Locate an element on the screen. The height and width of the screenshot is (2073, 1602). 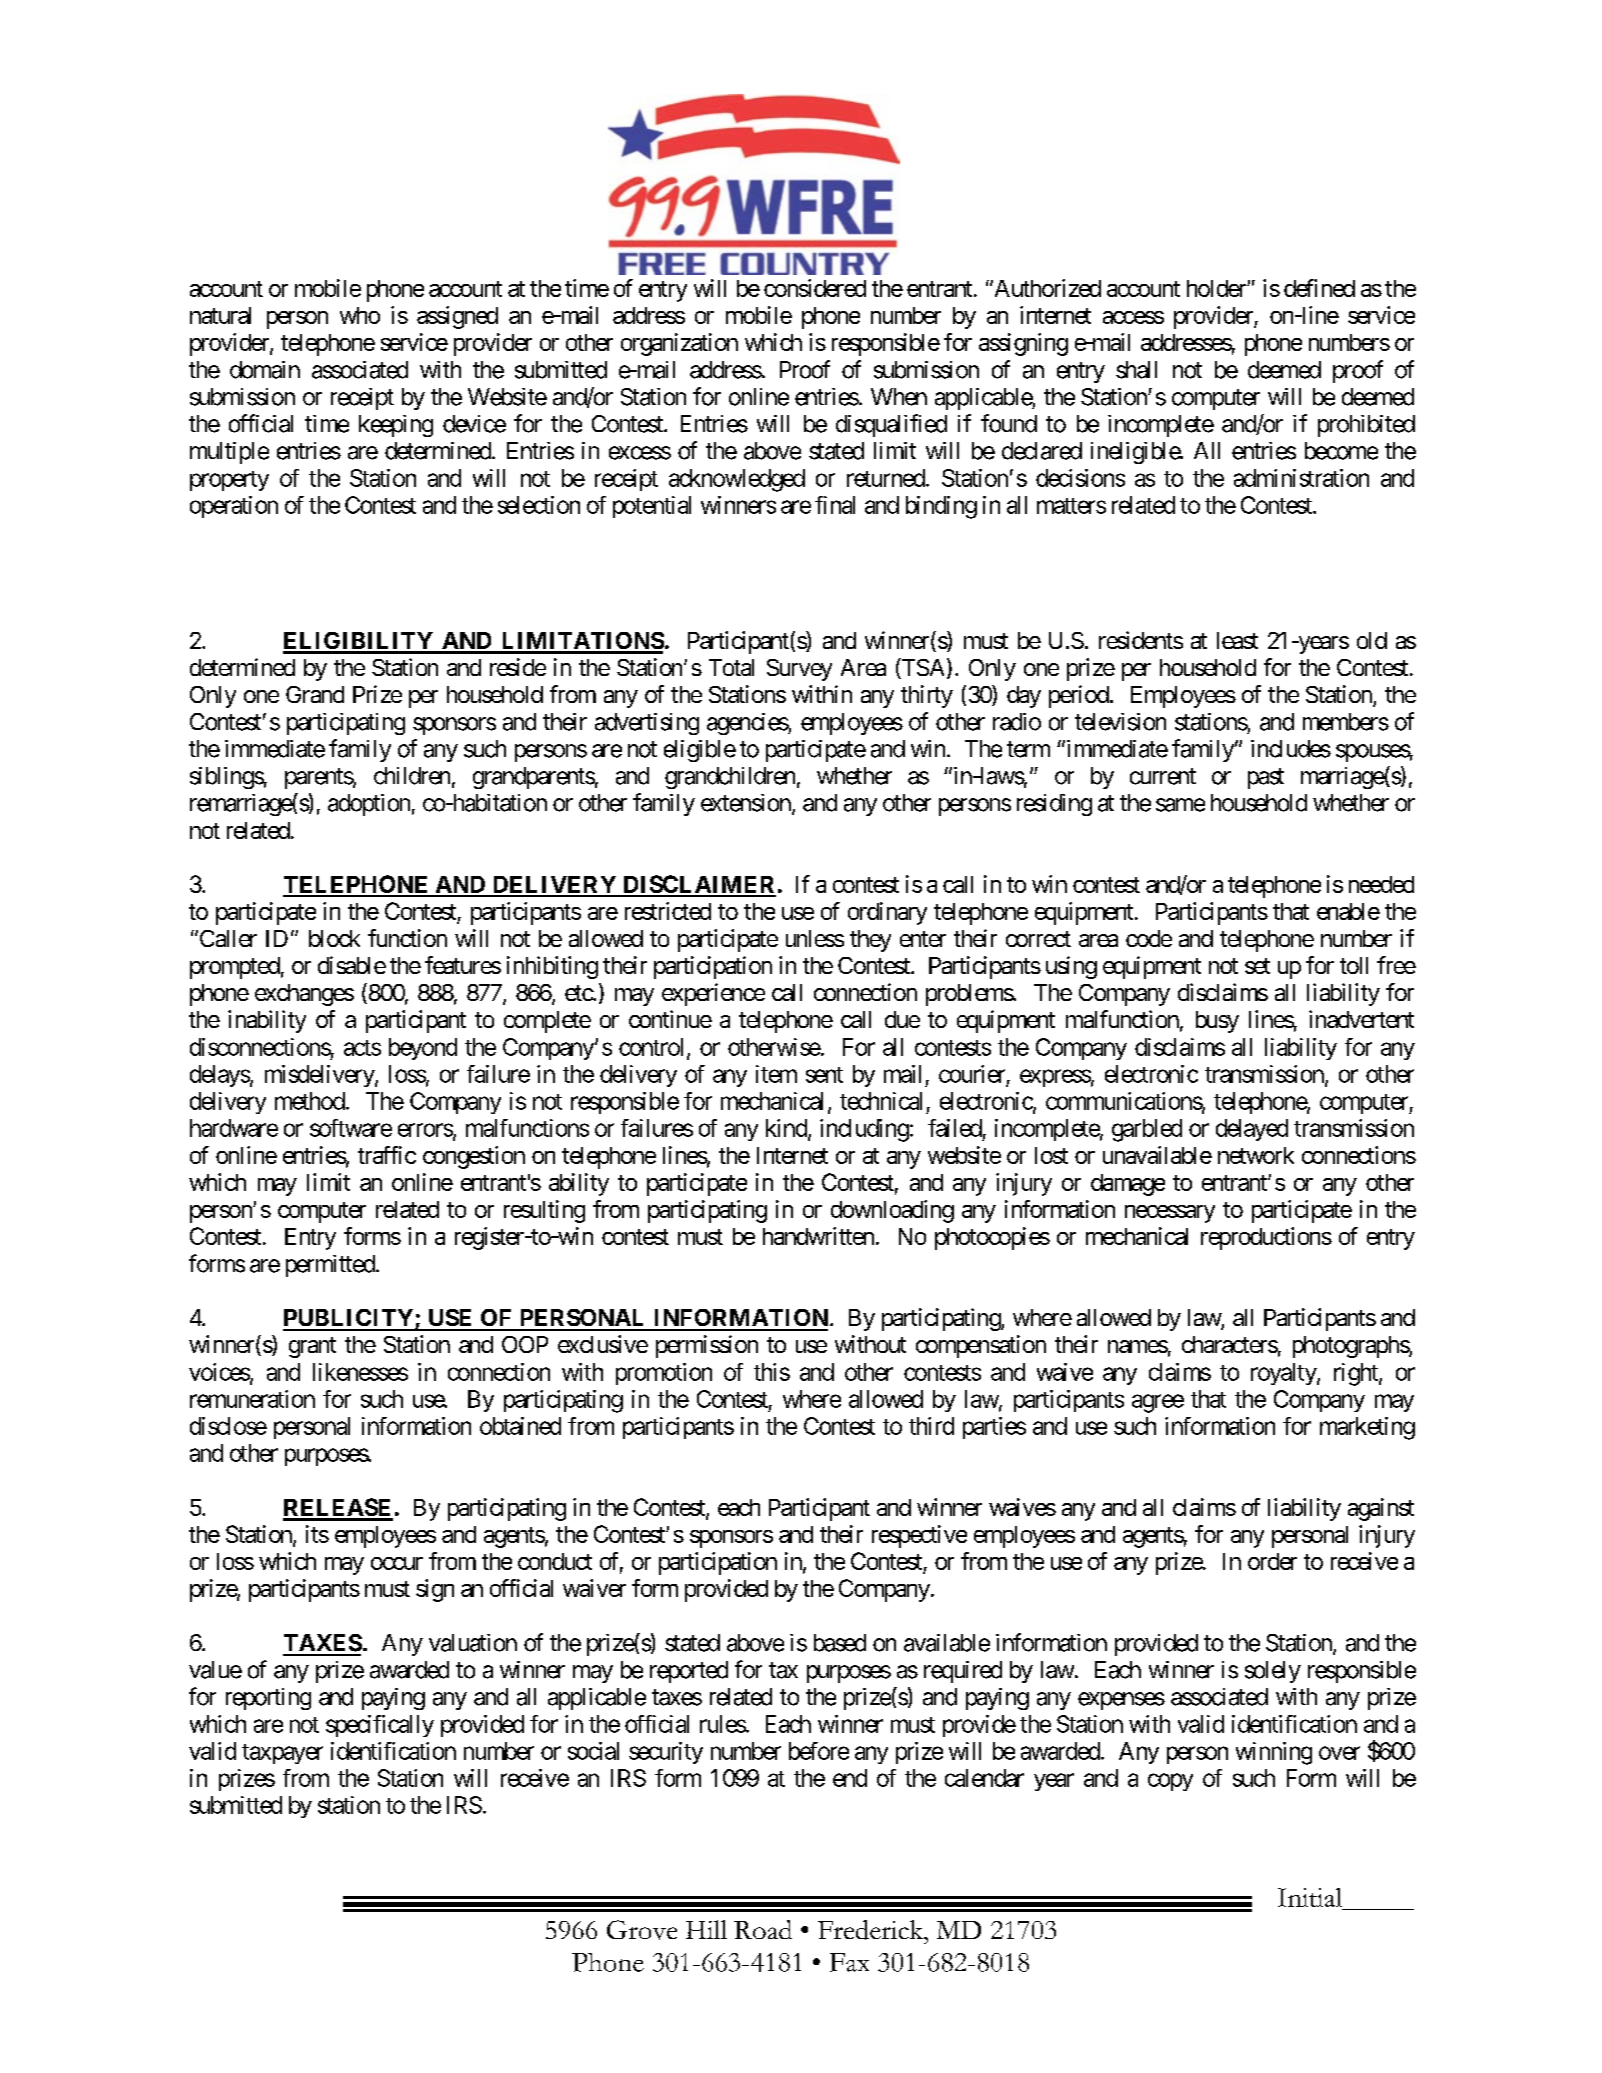
delayed is located at coordinates (1252, 1130).
